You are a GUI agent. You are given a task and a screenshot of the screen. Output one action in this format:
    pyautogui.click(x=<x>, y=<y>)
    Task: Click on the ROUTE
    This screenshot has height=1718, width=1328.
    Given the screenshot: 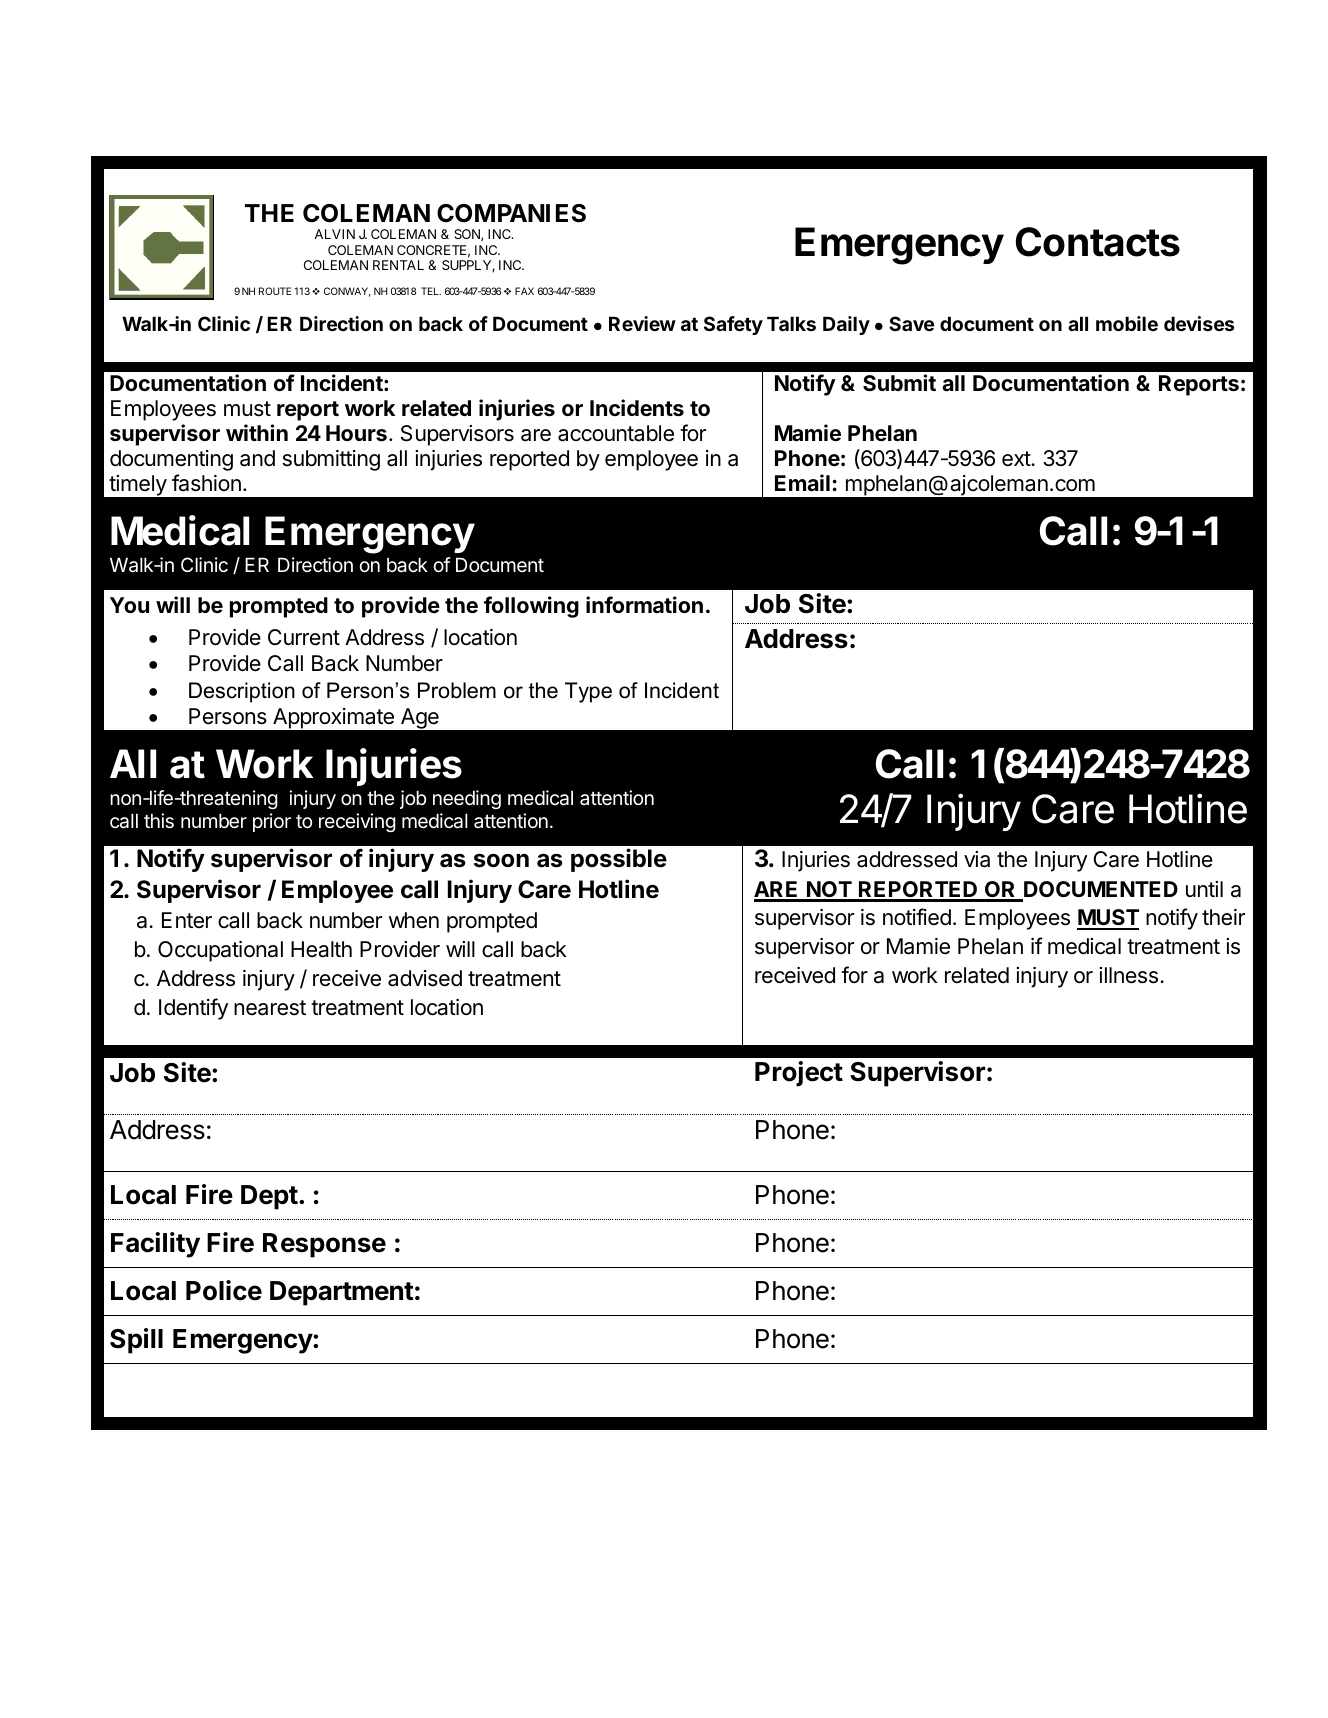 What is the action you would take?
    pyautogui.click(x=275, y=291)
